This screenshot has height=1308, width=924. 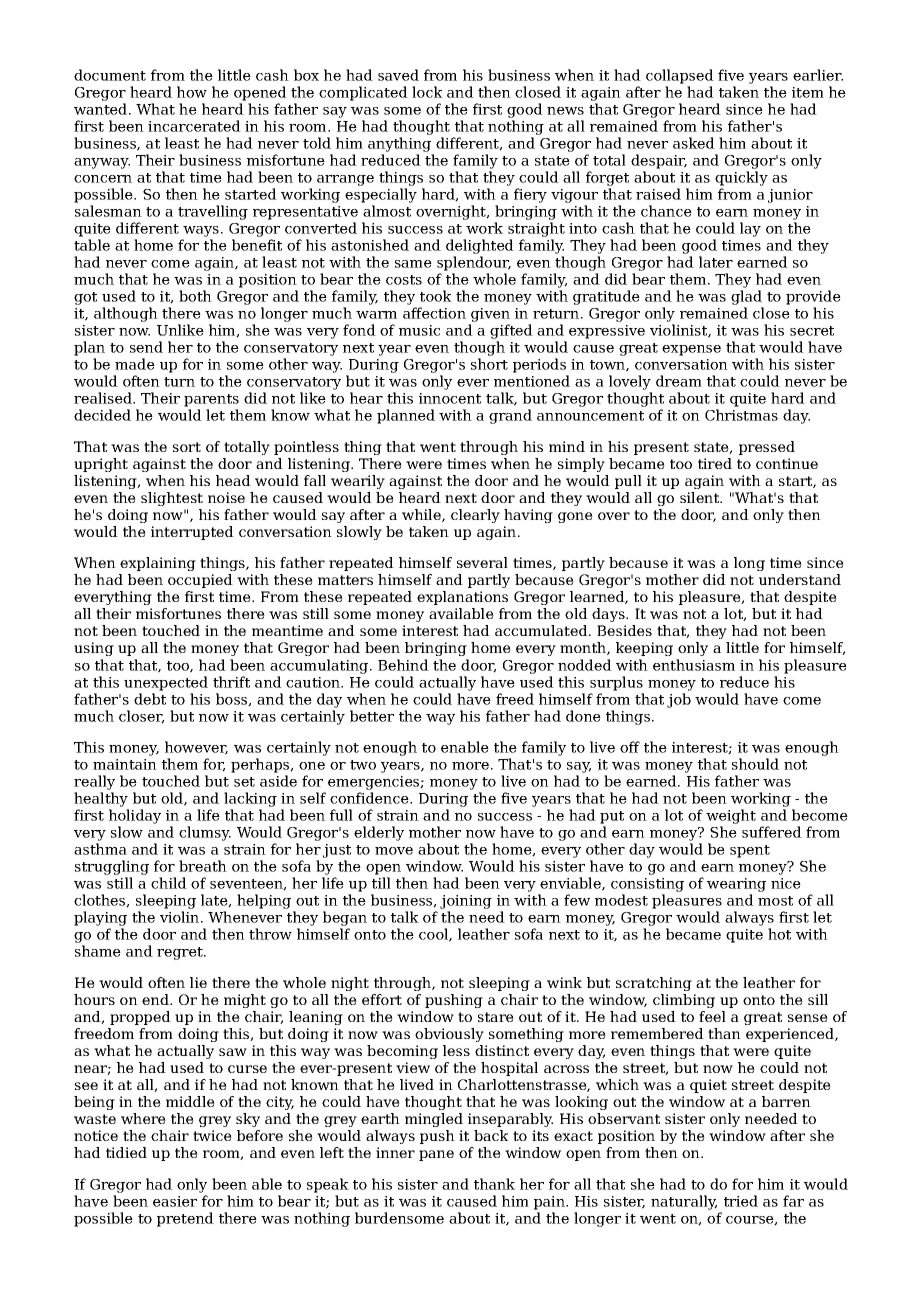 I want to click on lock, so click(x=427, y=92).
